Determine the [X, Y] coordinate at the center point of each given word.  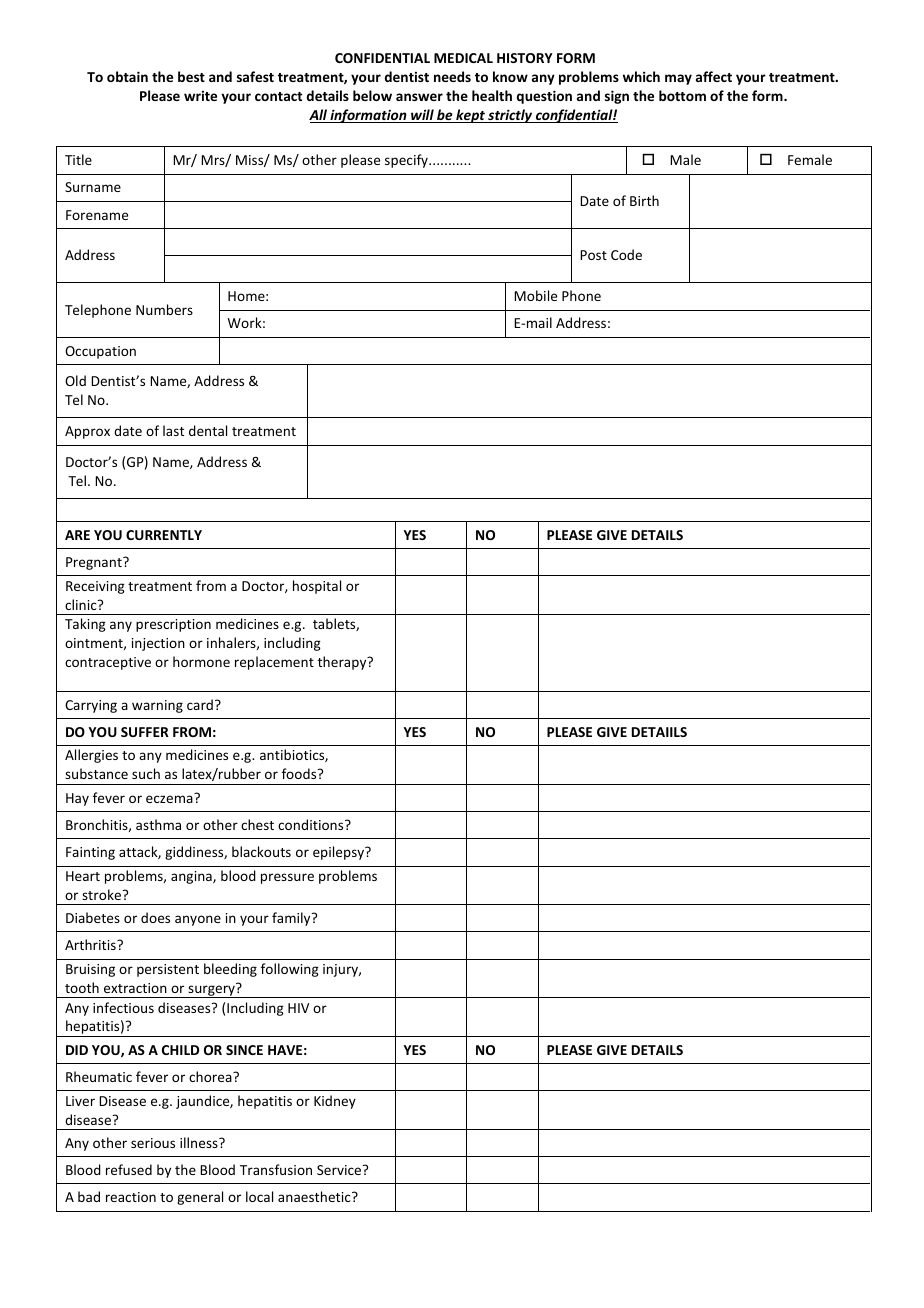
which [641, 76]
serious [153, 1143]
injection [158, 644]
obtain [127, 76]
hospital [317, 587]
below [372, 95]
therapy [343, 663]
